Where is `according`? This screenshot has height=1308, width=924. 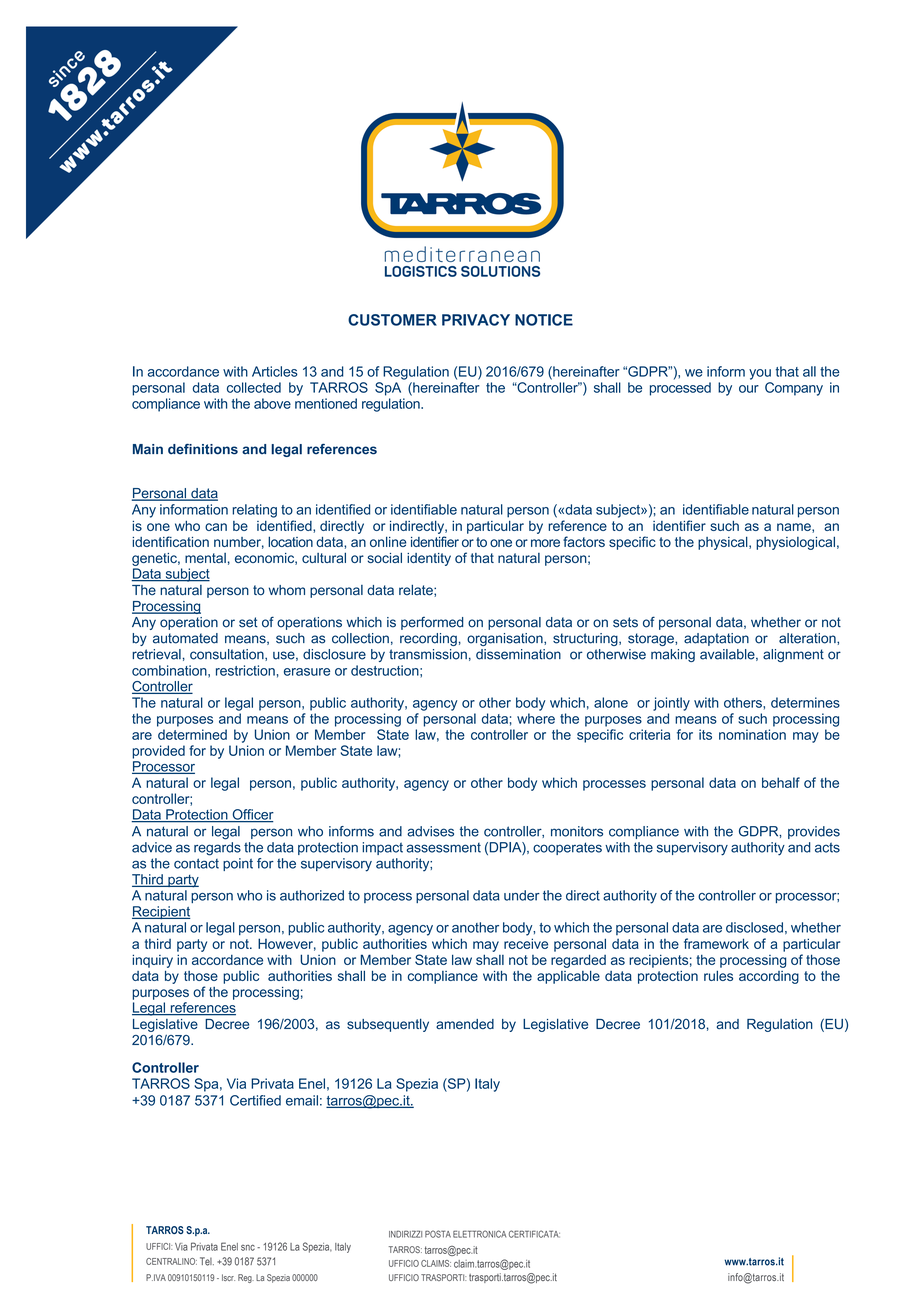
according is located at coordinates (769, 977).
